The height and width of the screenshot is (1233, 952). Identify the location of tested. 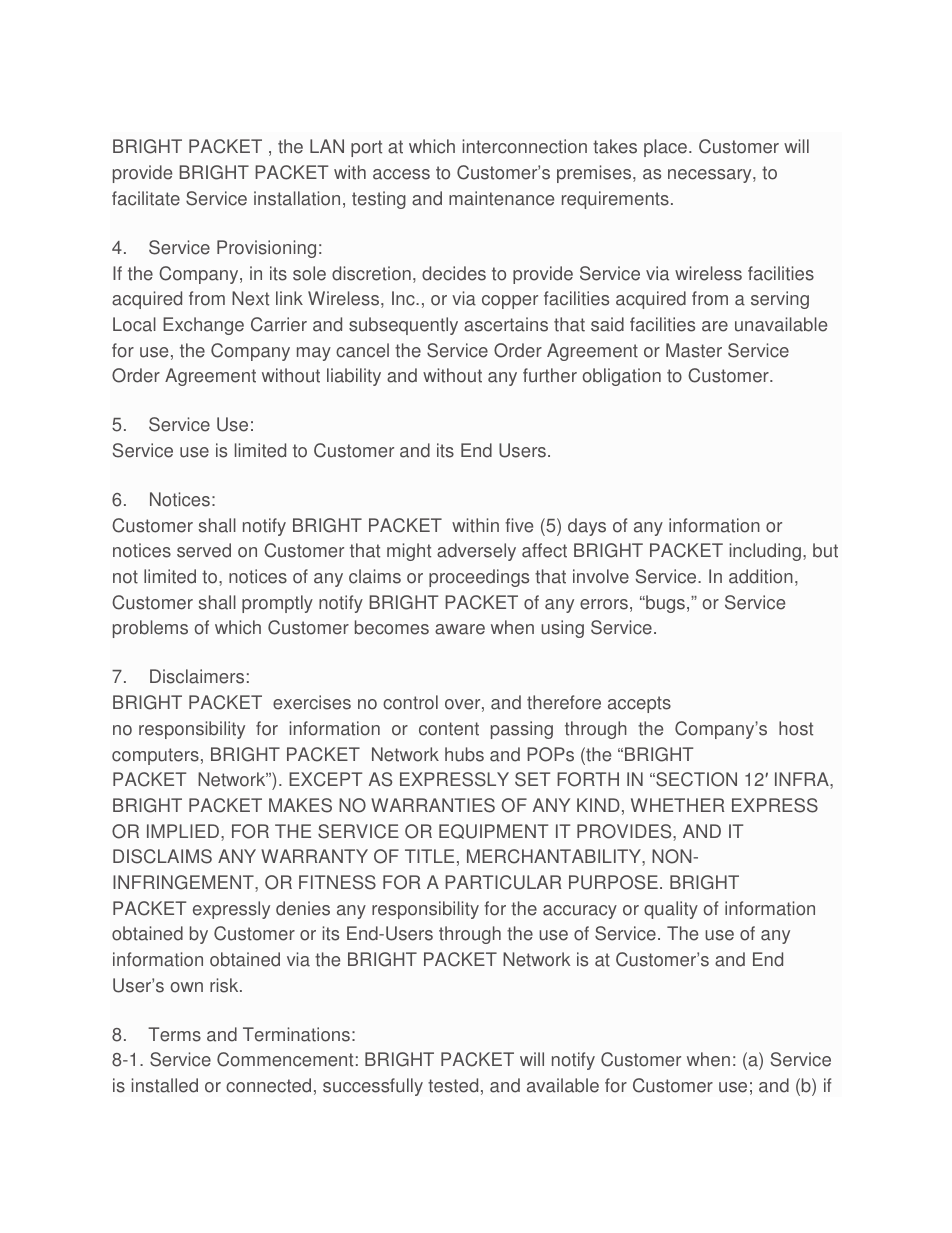
(453, 1085).
